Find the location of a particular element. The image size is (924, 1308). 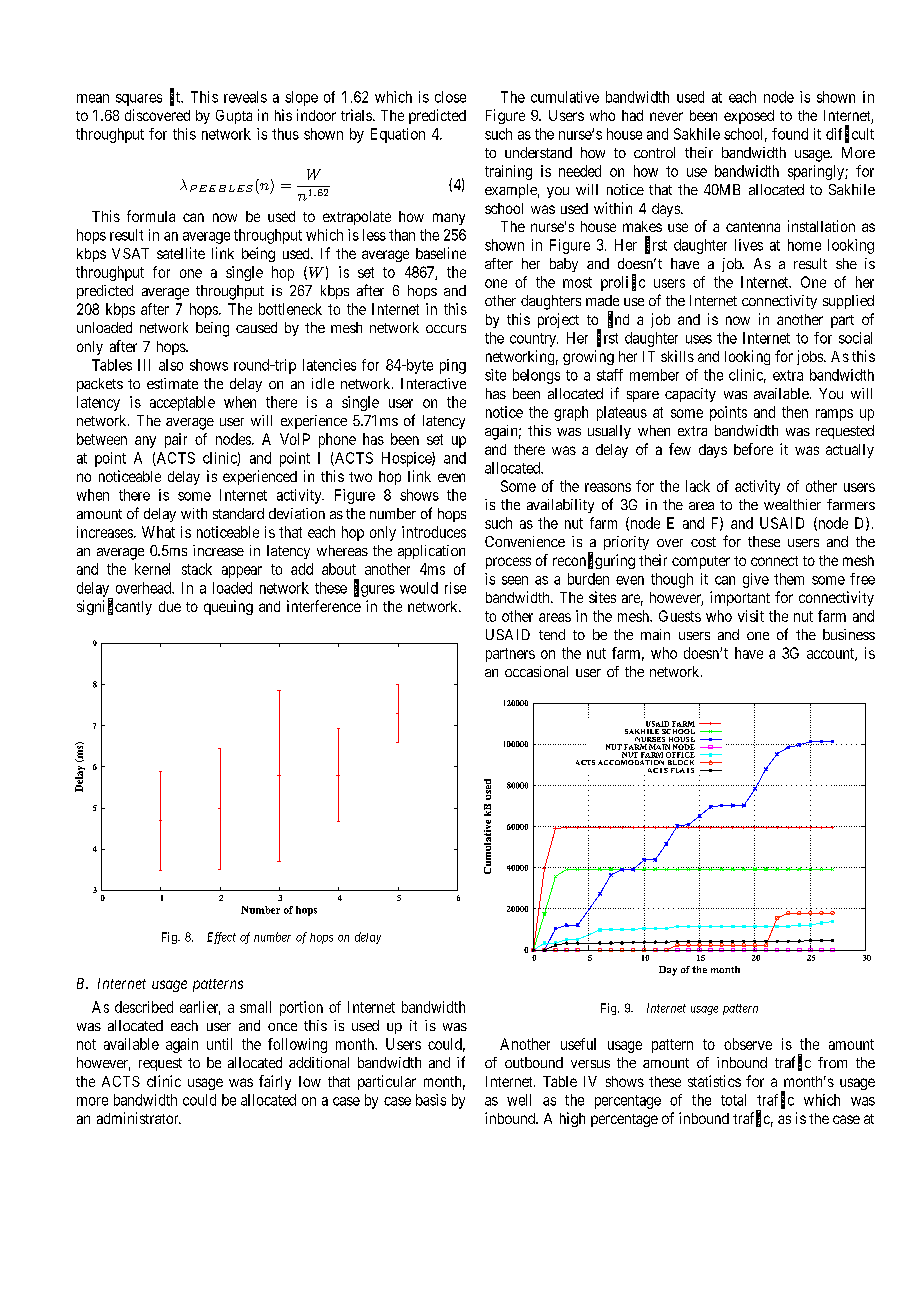

visit is located at coordinates (751, 616).
